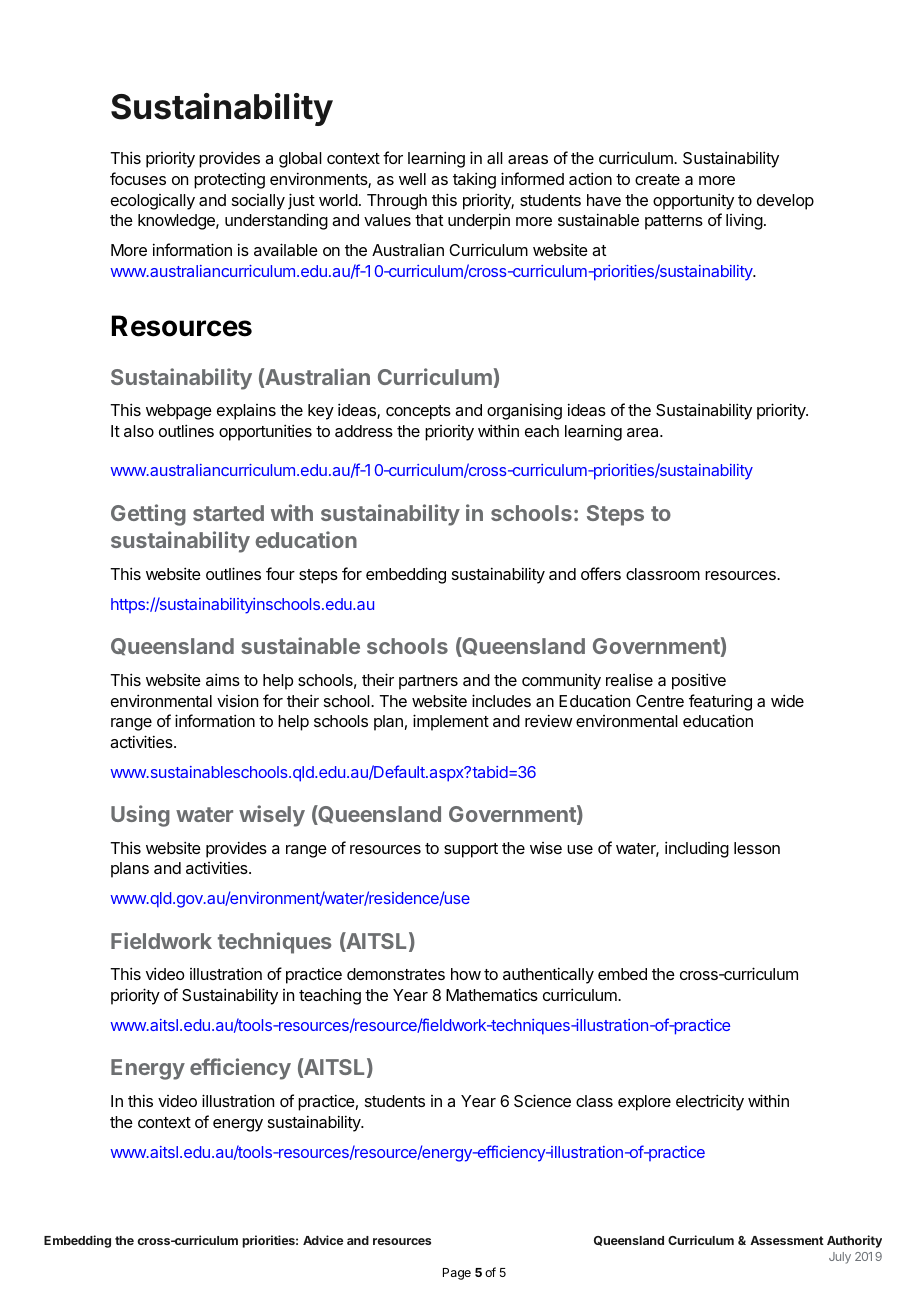 The image size is (924, 1308). Describe the element at coordinates (396, 974) in the screenshot. I see `demonstrates` at that location.
